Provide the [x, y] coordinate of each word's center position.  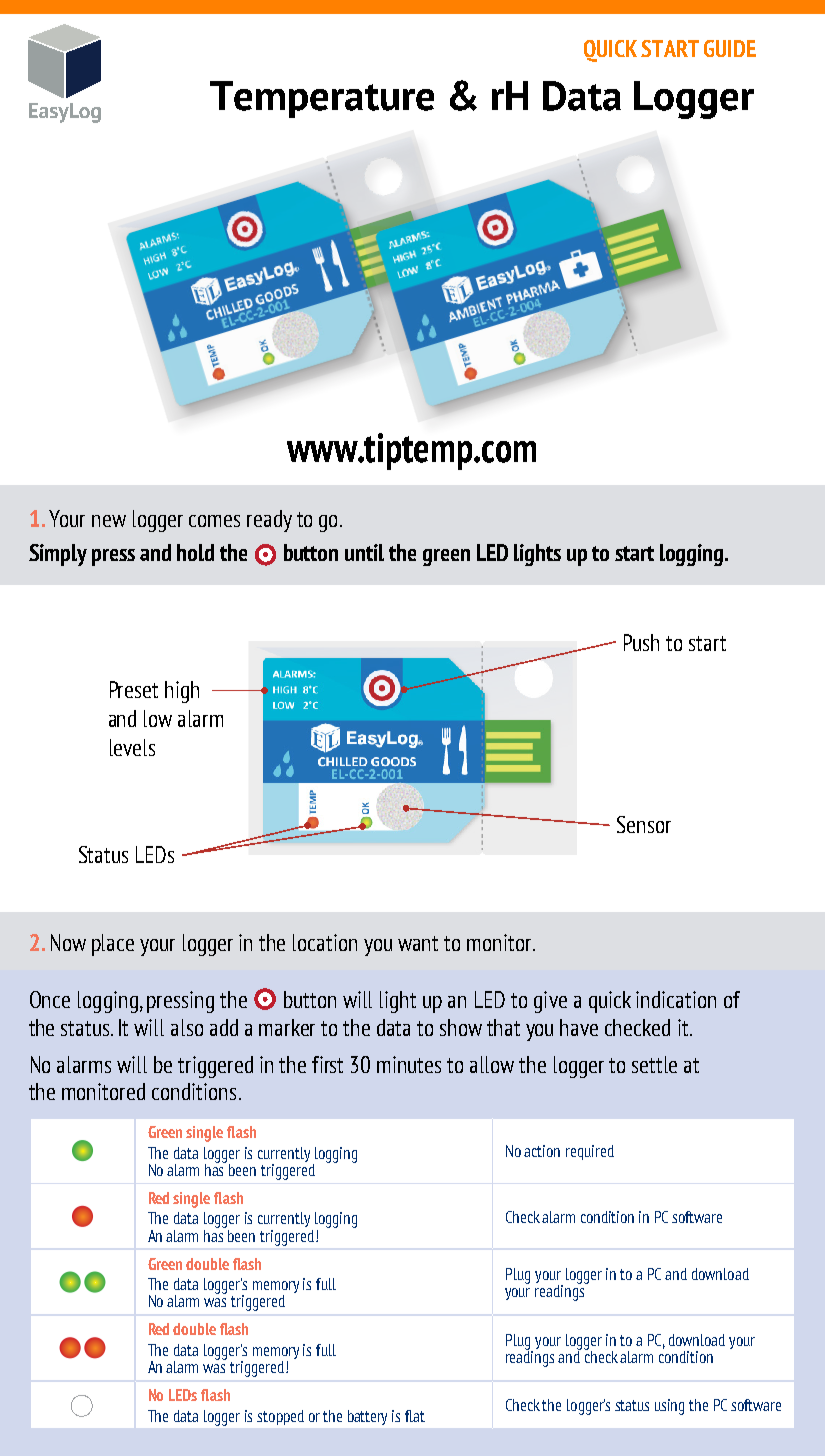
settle [654, 1064]
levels [132, 747]
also [187, 1027]
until [364, 552]
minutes [409, 1064]
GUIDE [730, 48]
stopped [280, 1417]
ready [269, 521]
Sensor [644, 824]
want [418, 943]
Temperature [322, 99]
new [109, 521]
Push [641, 642]
